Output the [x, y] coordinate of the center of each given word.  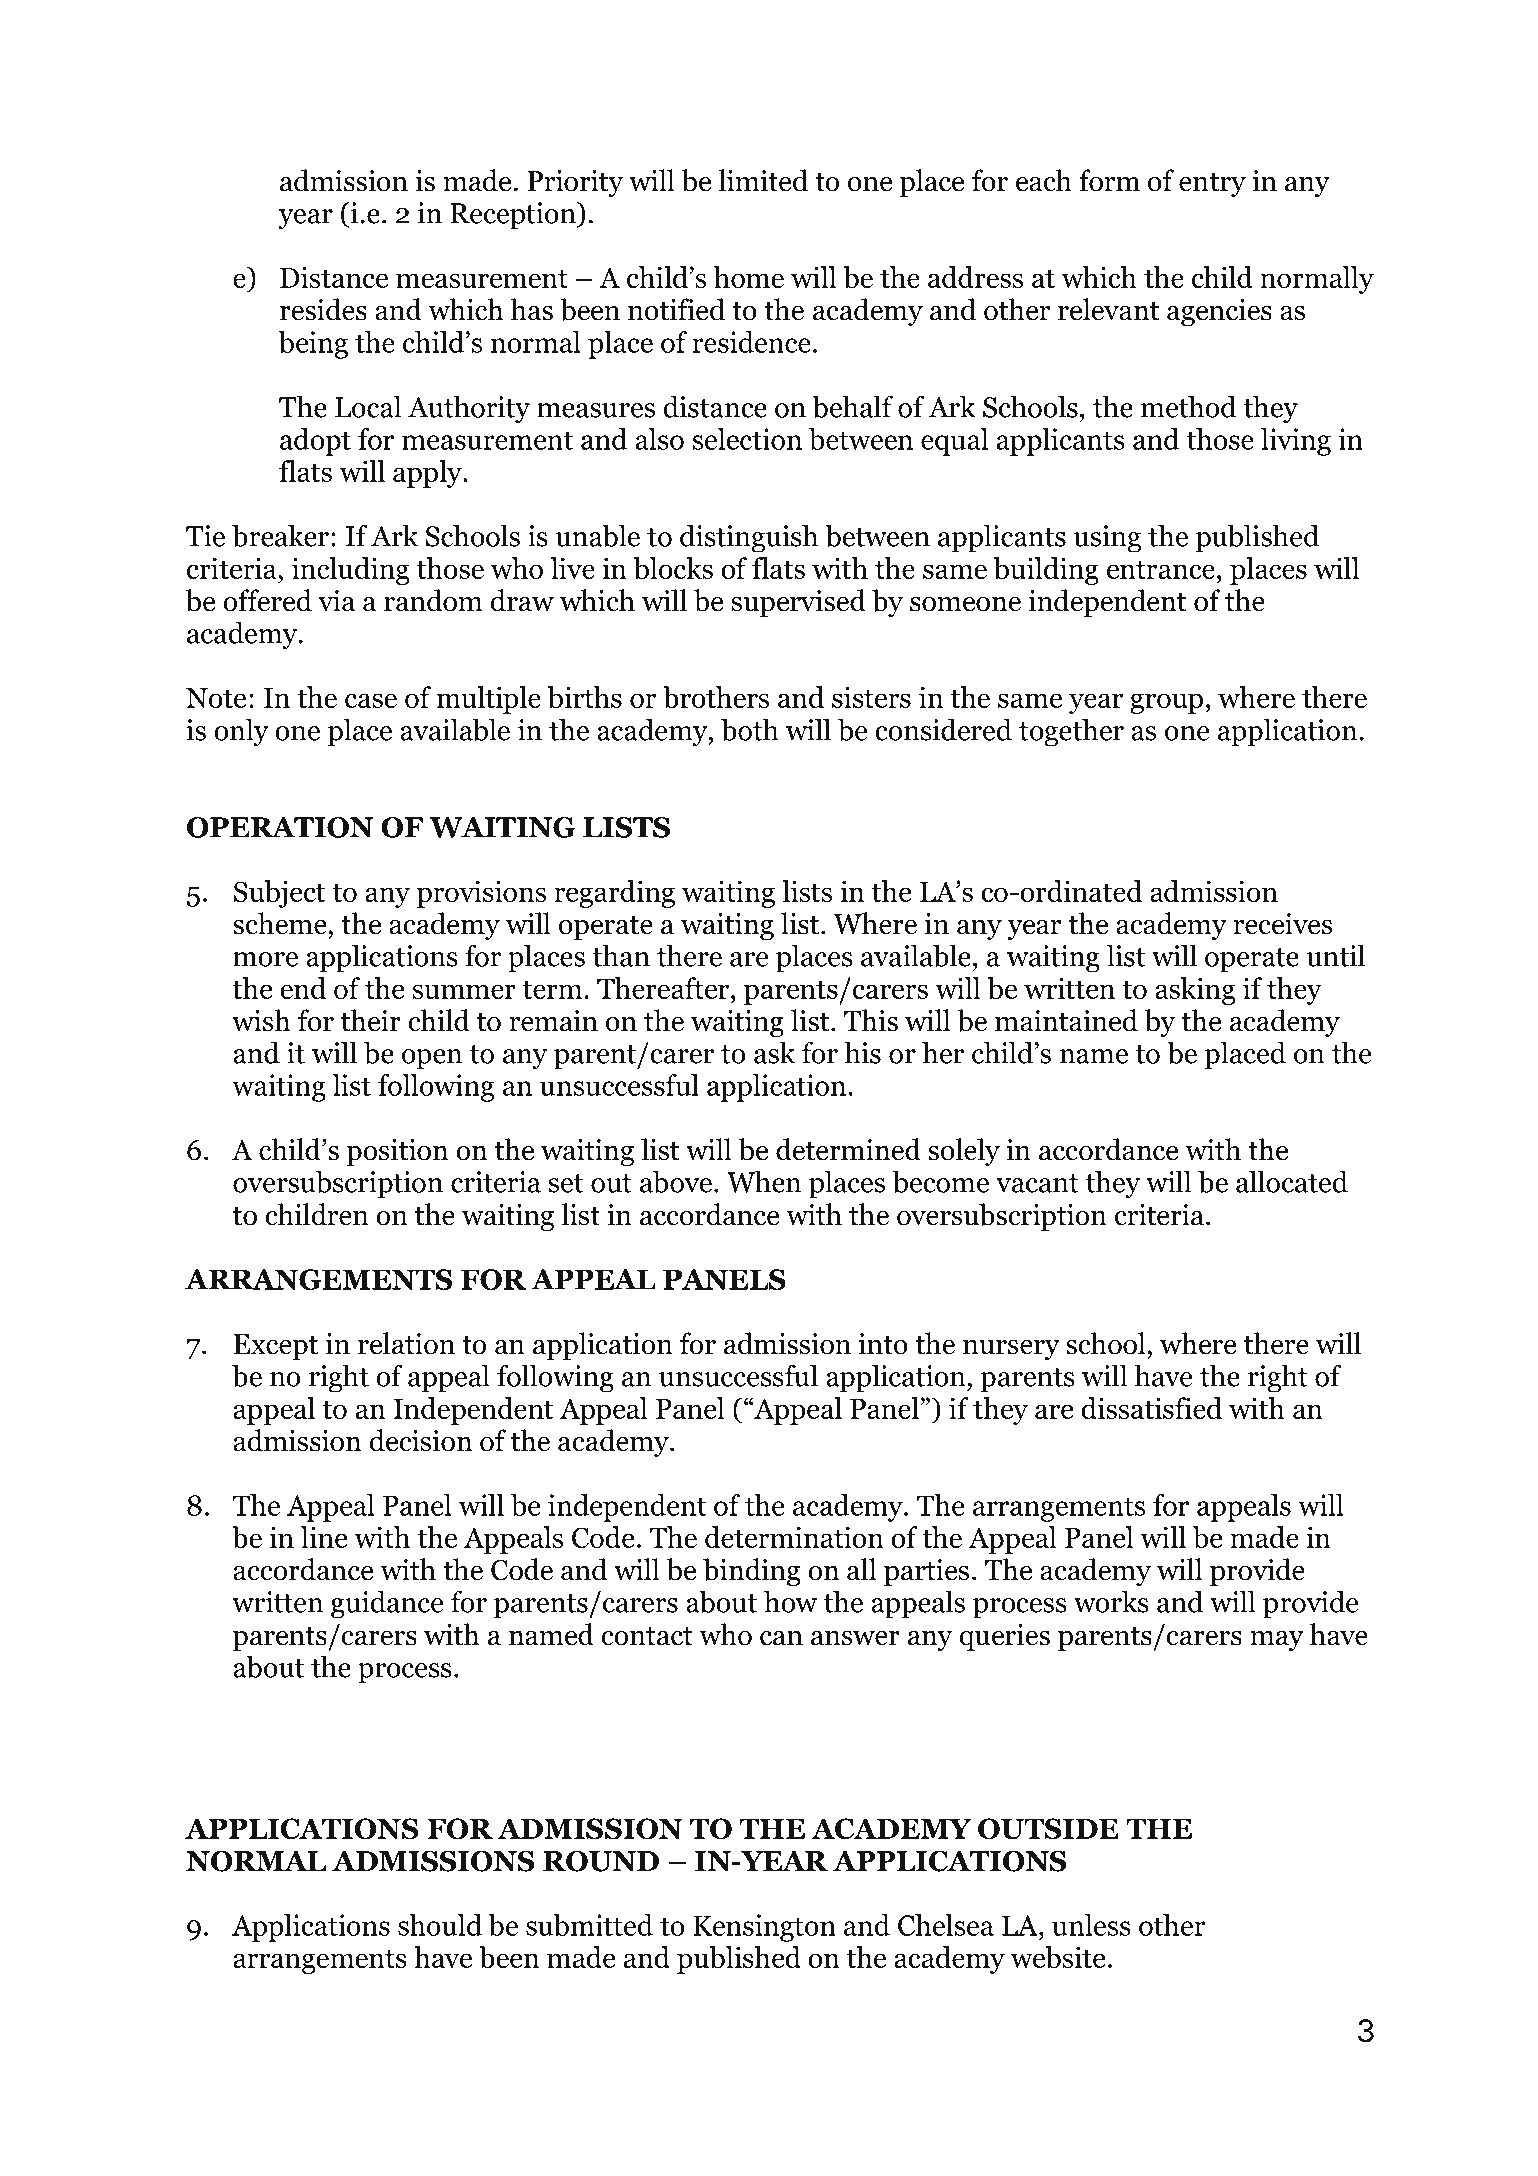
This [871, 1020]
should [440, 1925]
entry [1212, 185]
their [371, 1020]
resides [323, 309]
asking [1195, 991]
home [749, 277]
